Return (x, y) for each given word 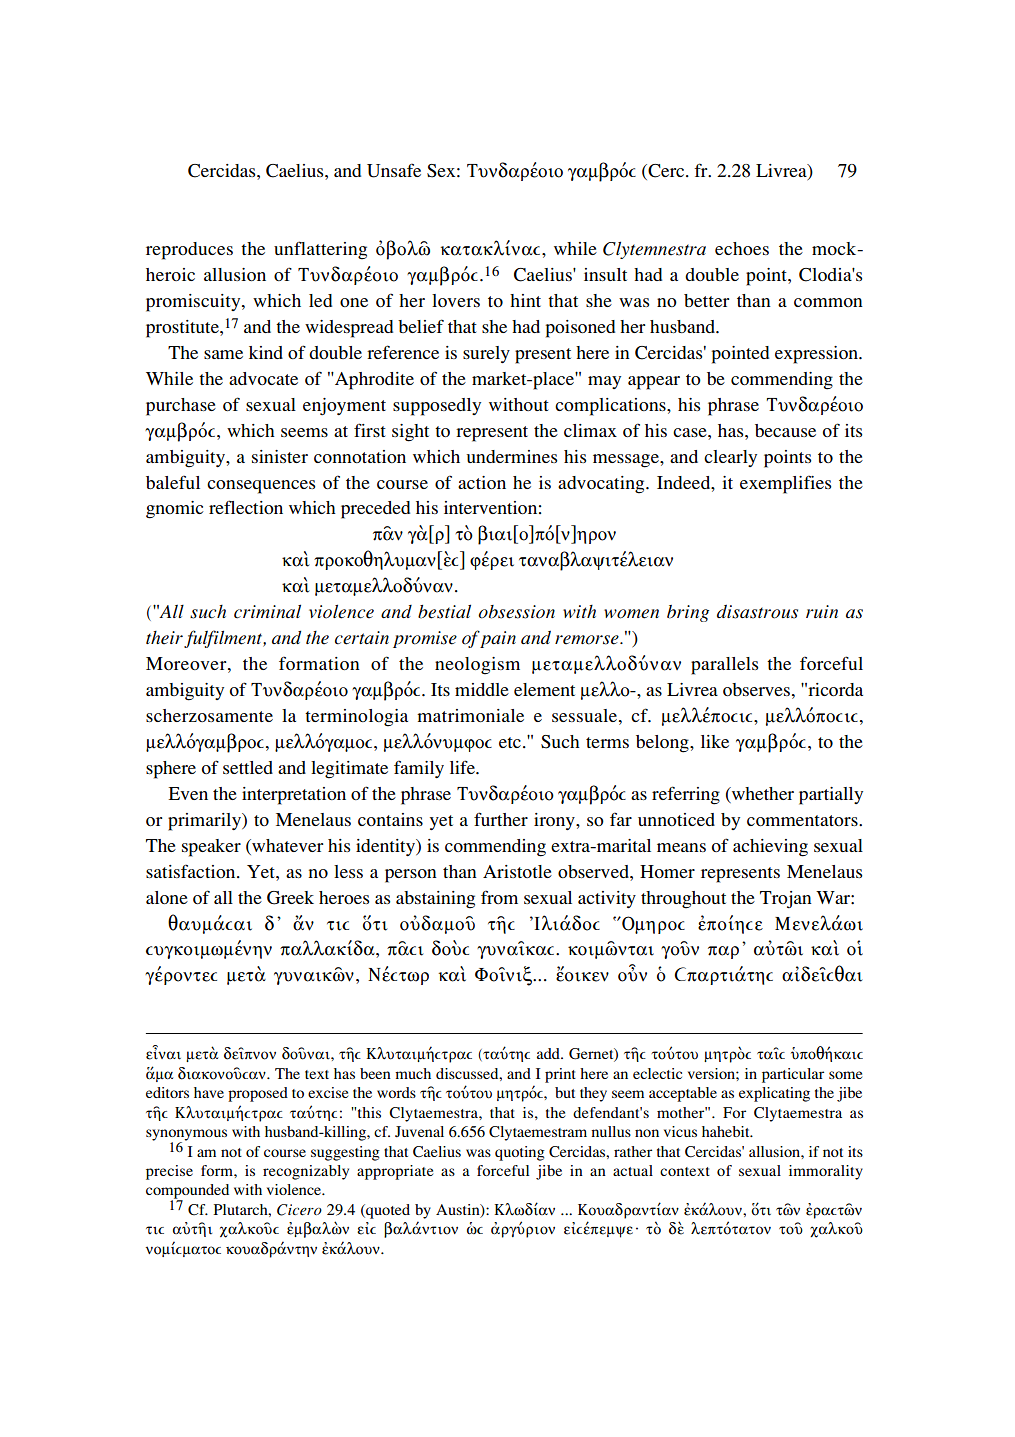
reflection (246, 507)
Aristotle (517, 871)
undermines (512, 456)
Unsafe (394, 170)
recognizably (306, 1172)
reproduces (189, 251)
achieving (770, 848)
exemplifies (785, 484)
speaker (211, 848)
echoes (742, 248)
